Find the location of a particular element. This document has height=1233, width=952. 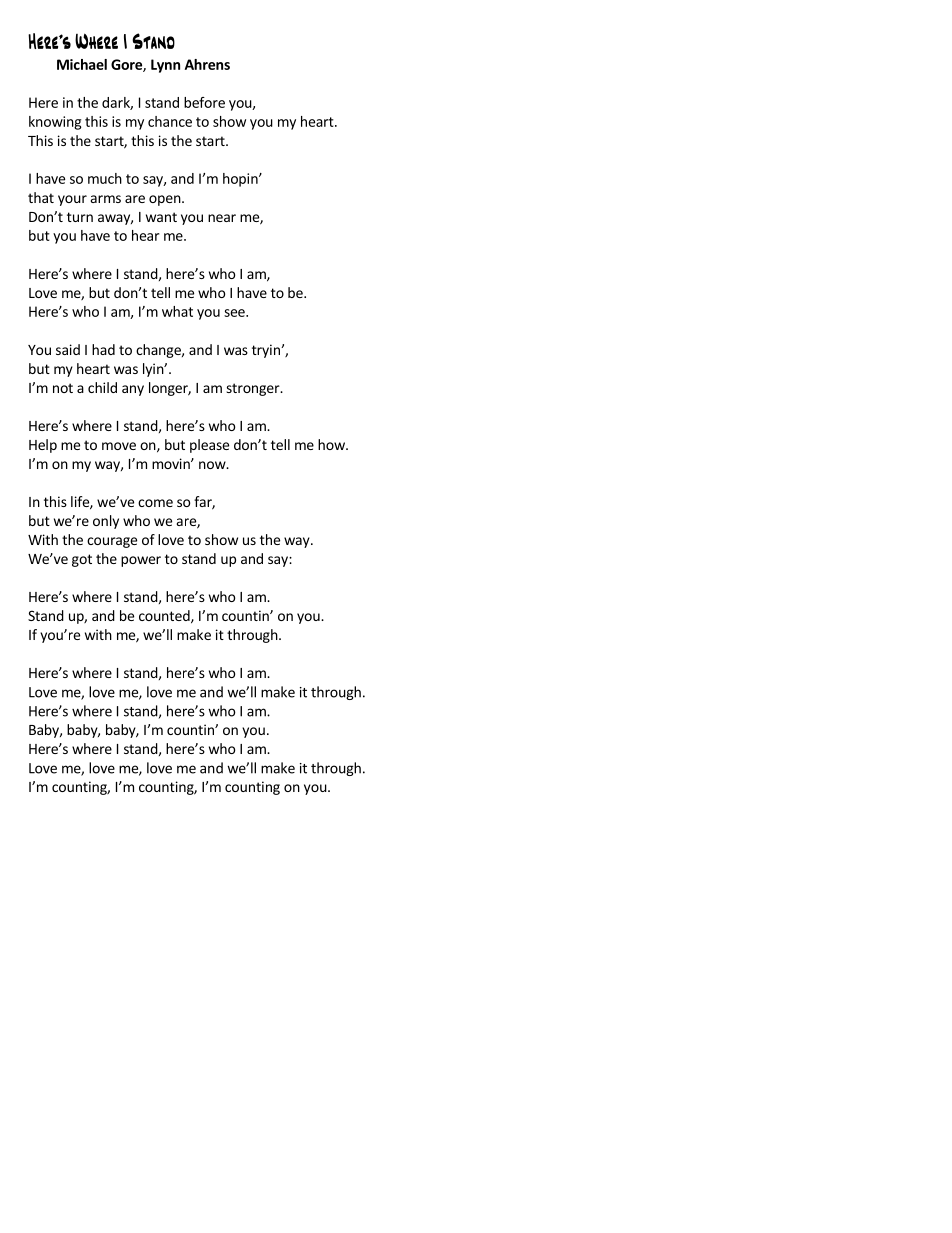

Lynn is located at coordinates (165, 66).
